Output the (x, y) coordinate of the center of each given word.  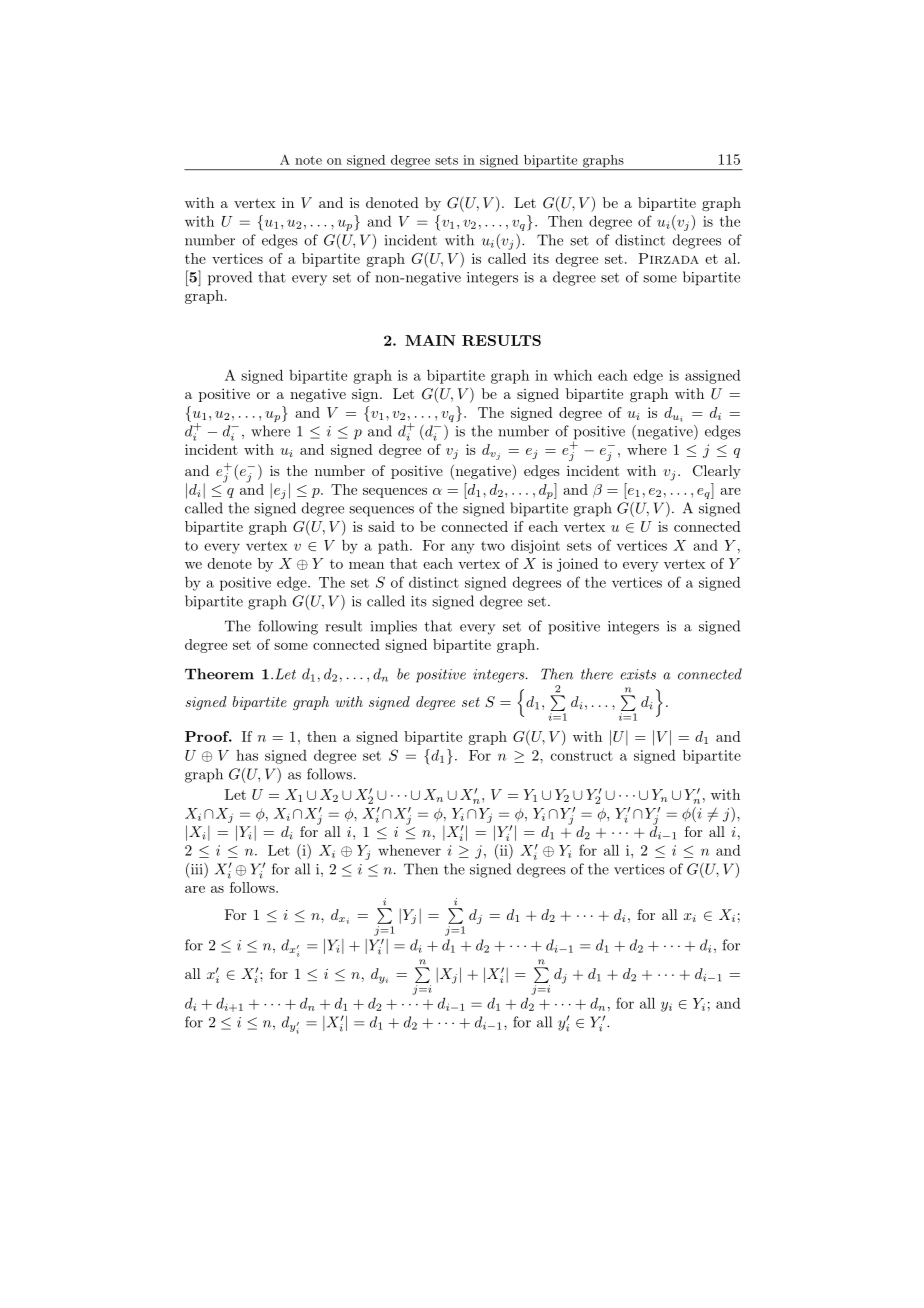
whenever (409, 850)
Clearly (717, 472)
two (493, 546)
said (381, 526)
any (463, 548)
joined (577, 565)
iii (198, 869)
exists (638, 674)
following (288, 627)
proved (230, 278)
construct (582, 756)
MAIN (430, 340)
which (573, 375)
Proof (208, 736)
